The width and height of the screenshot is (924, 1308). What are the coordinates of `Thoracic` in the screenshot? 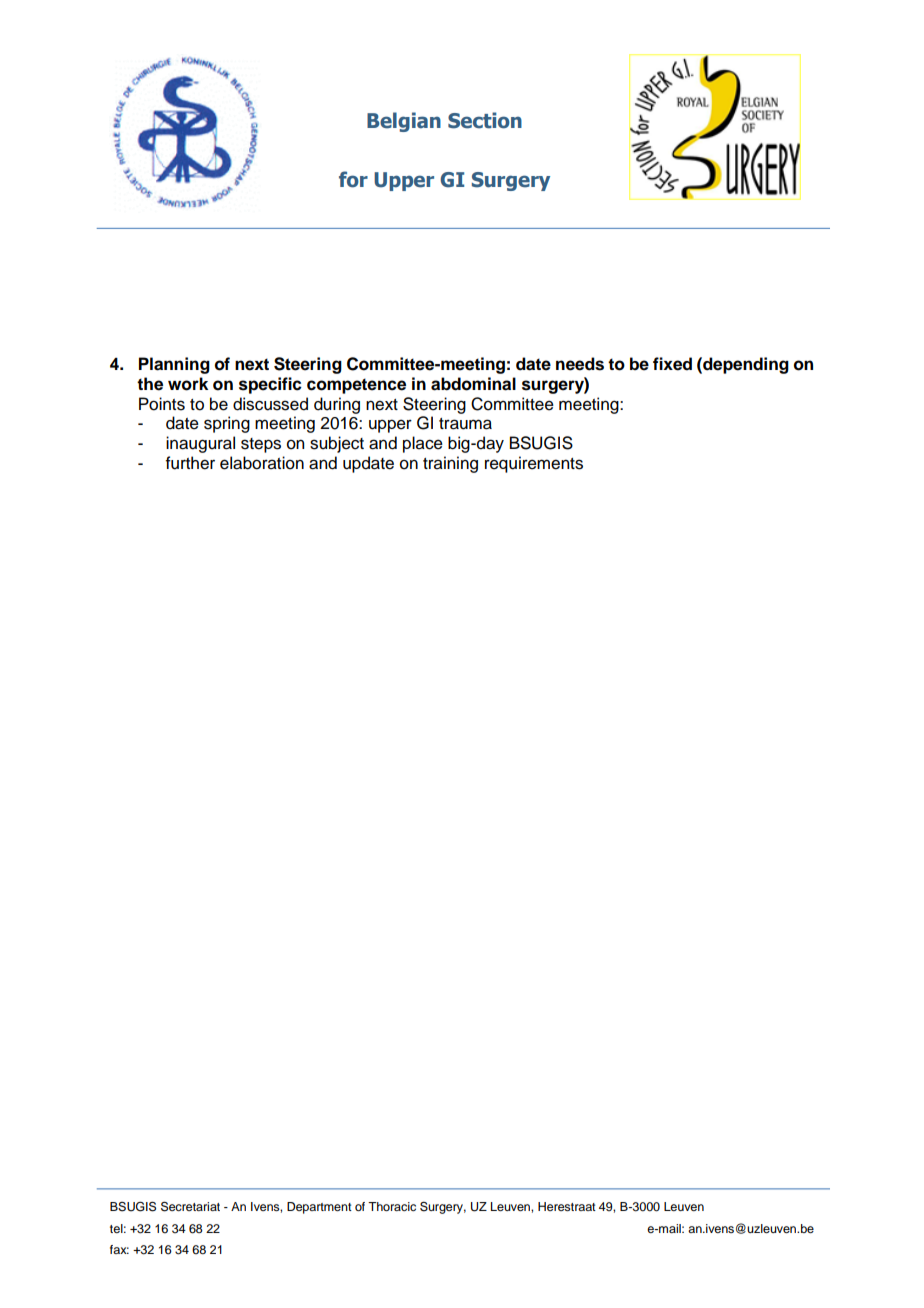 It's located at (392, 1206).
